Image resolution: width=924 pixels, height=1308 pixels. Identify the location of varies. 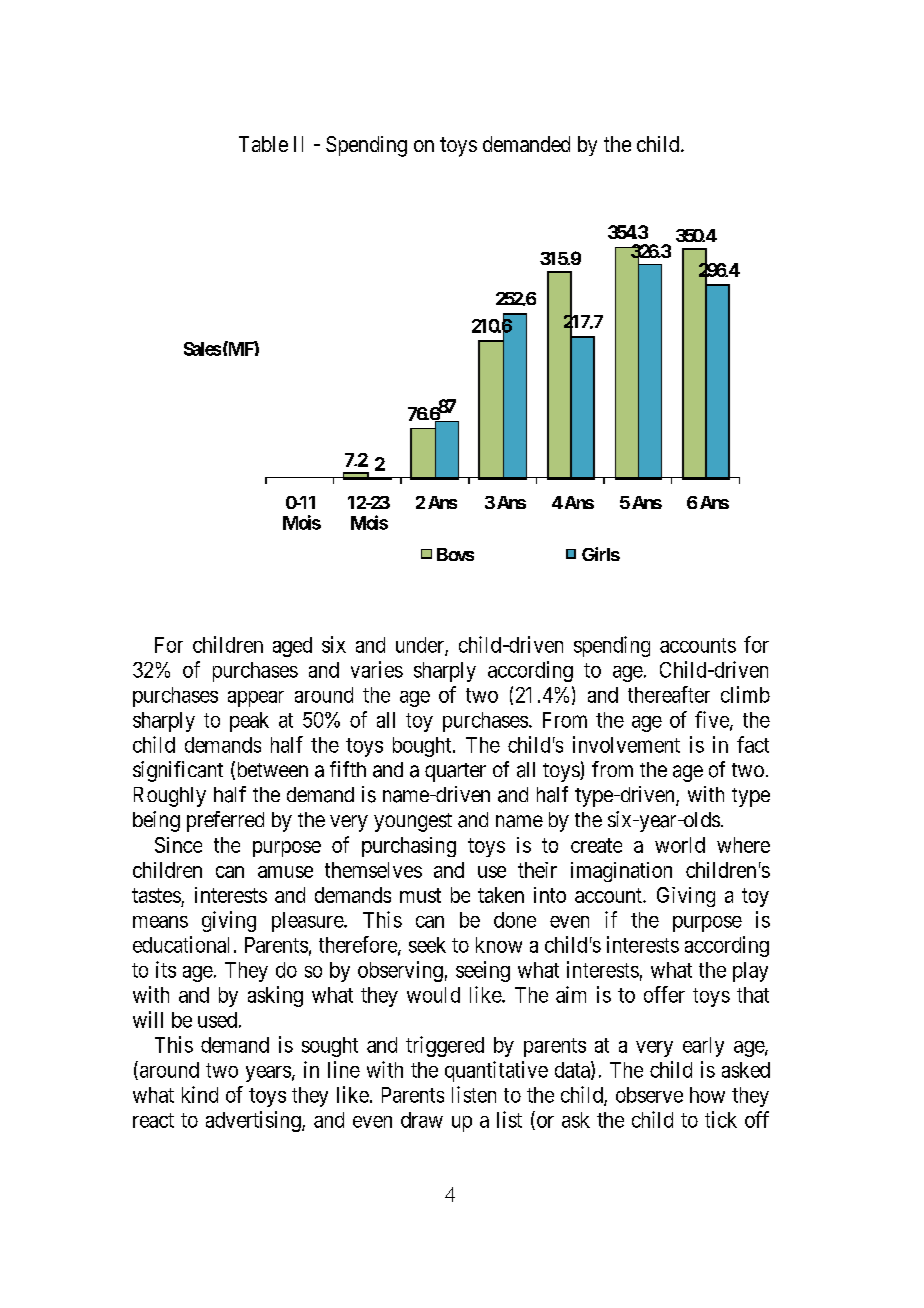
(377, 669).
